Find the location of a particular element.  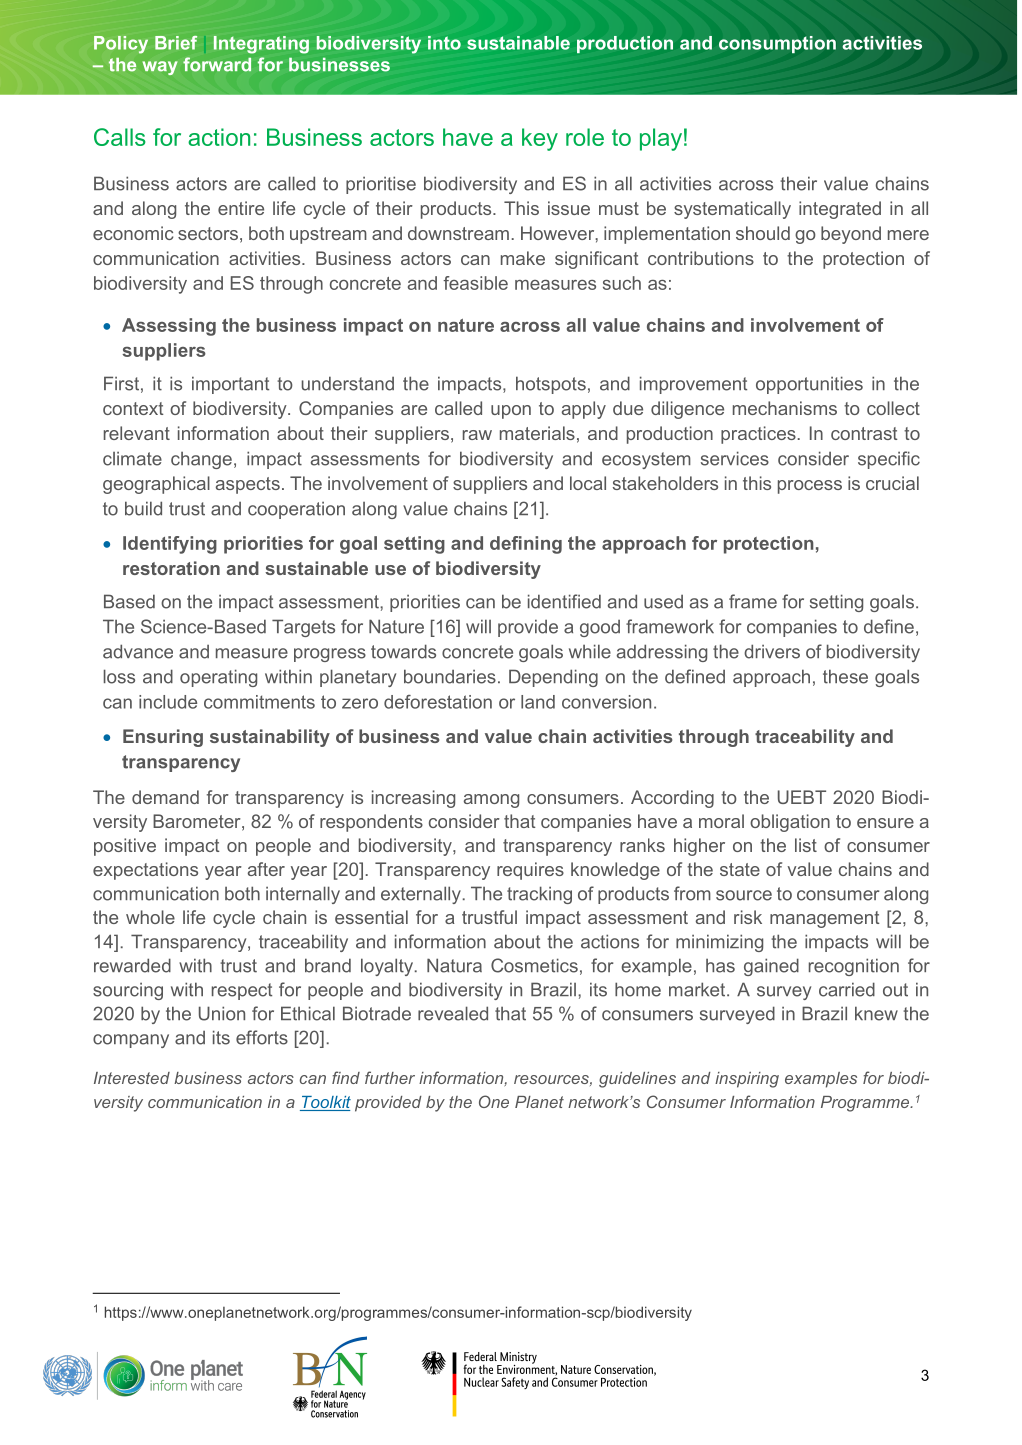

land is located at coordinates (538, 702).
